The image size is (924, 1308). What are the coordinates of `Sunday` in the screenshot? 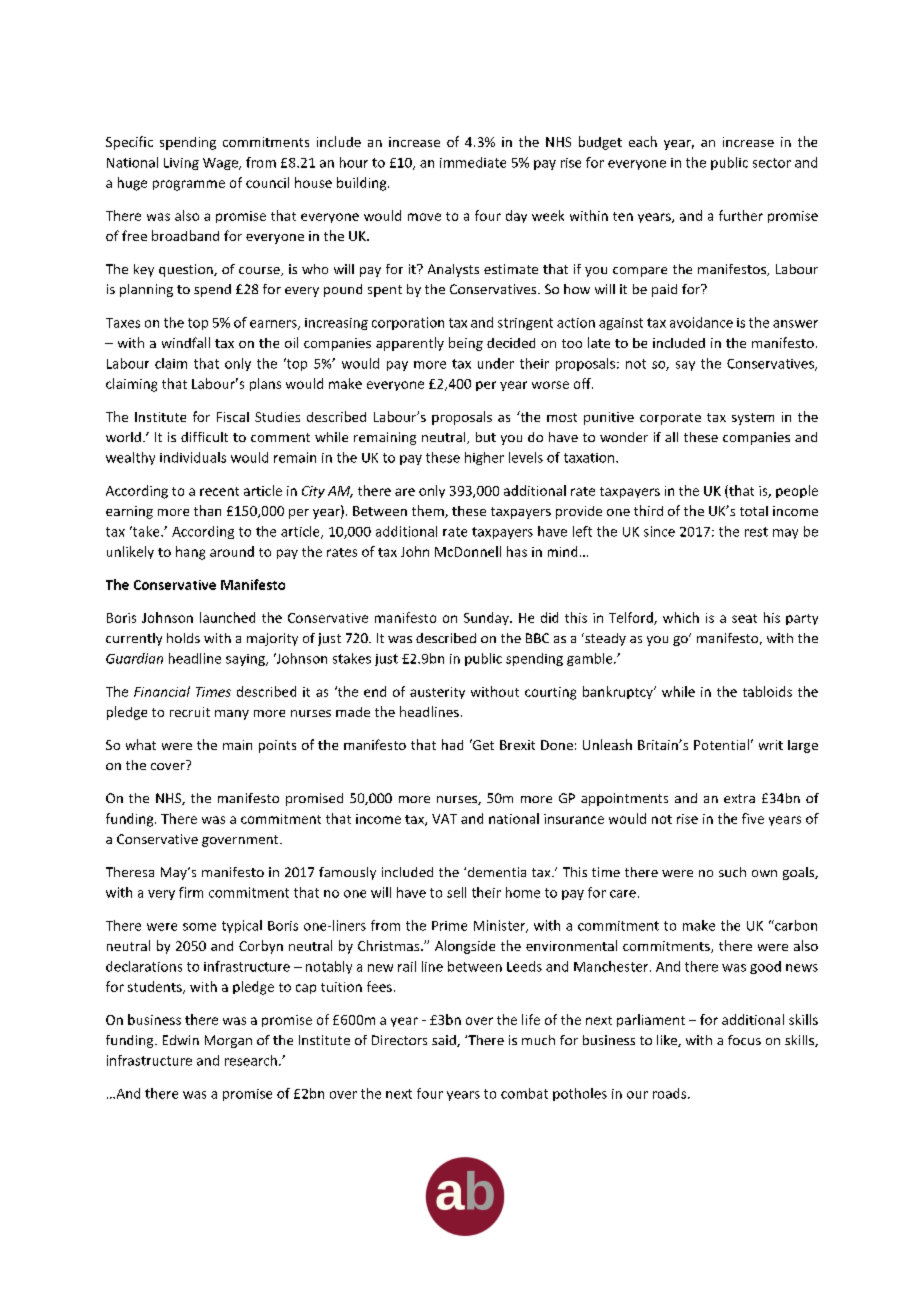 It's located at (487, 618).
